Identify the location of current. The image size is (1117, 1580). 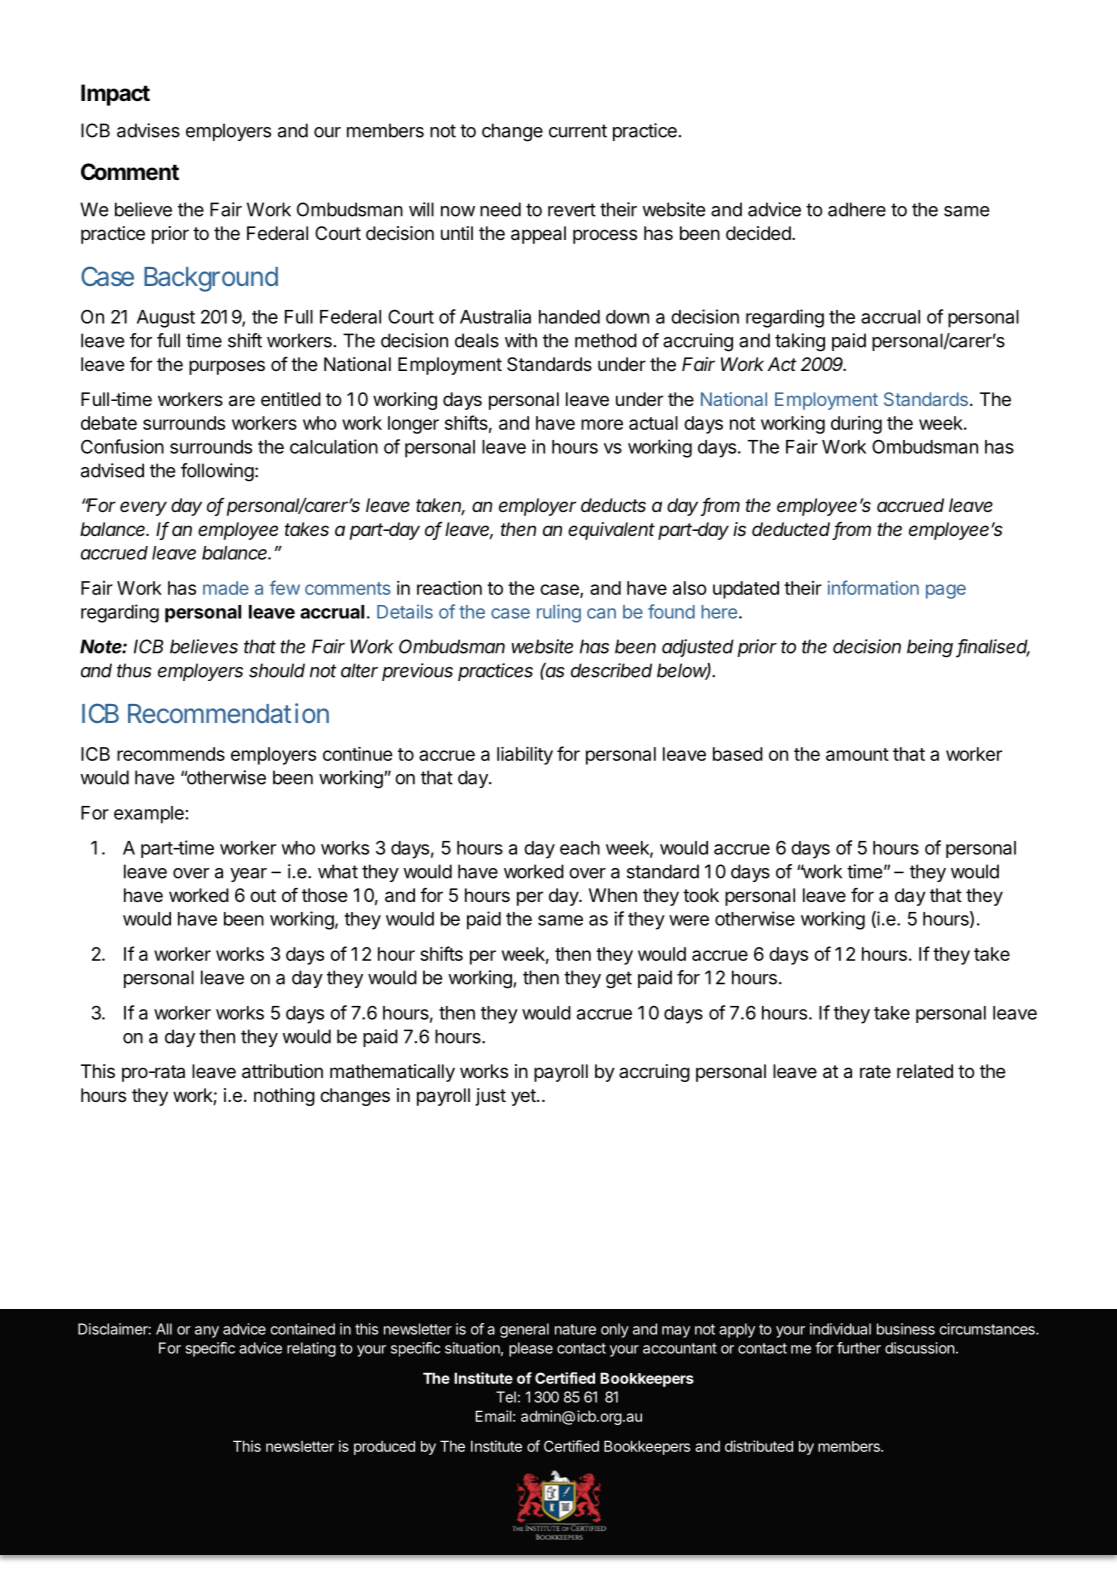
(578, 131).
